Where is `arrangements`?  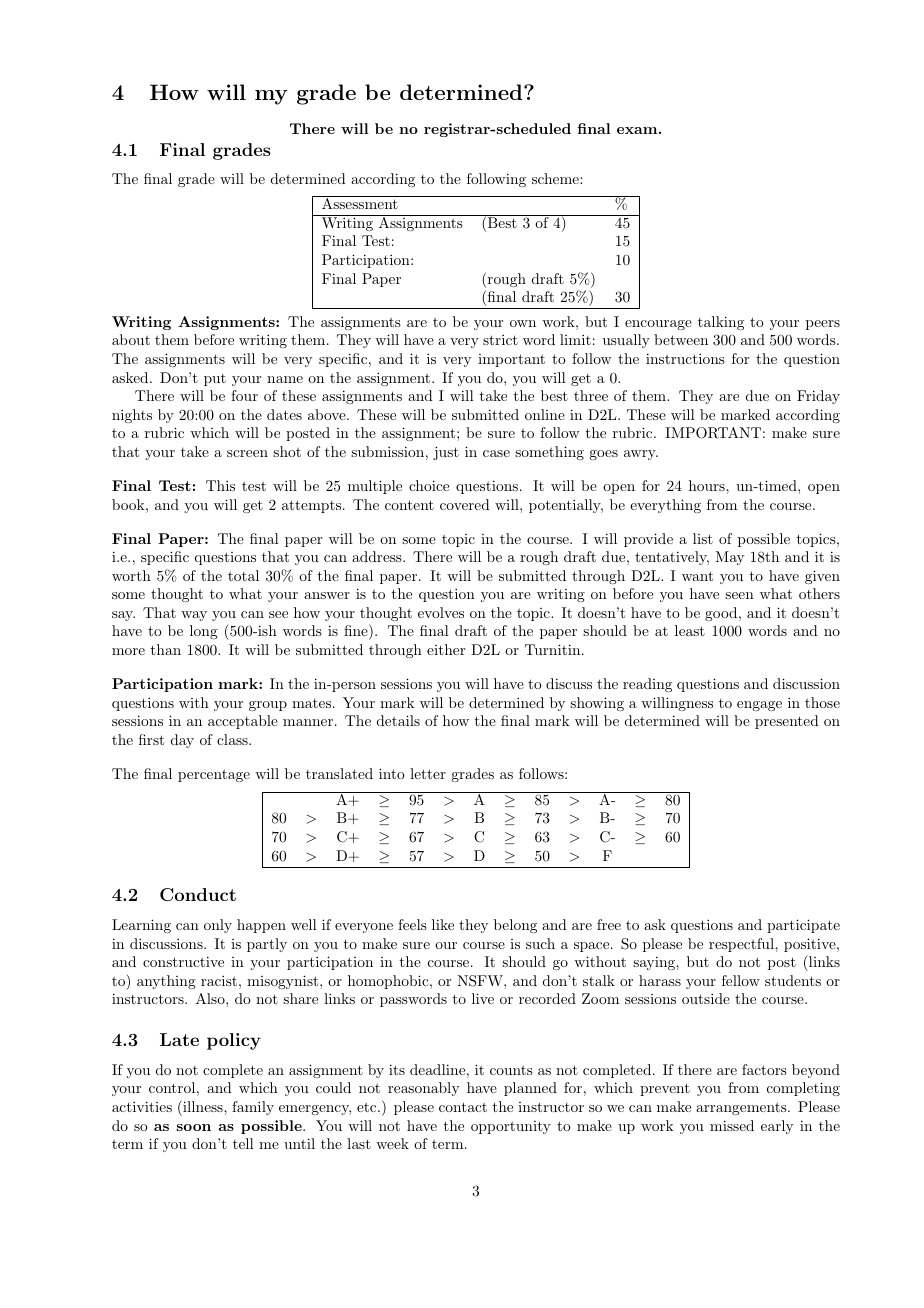
arrangements is located at coordinates (741, 1108).
